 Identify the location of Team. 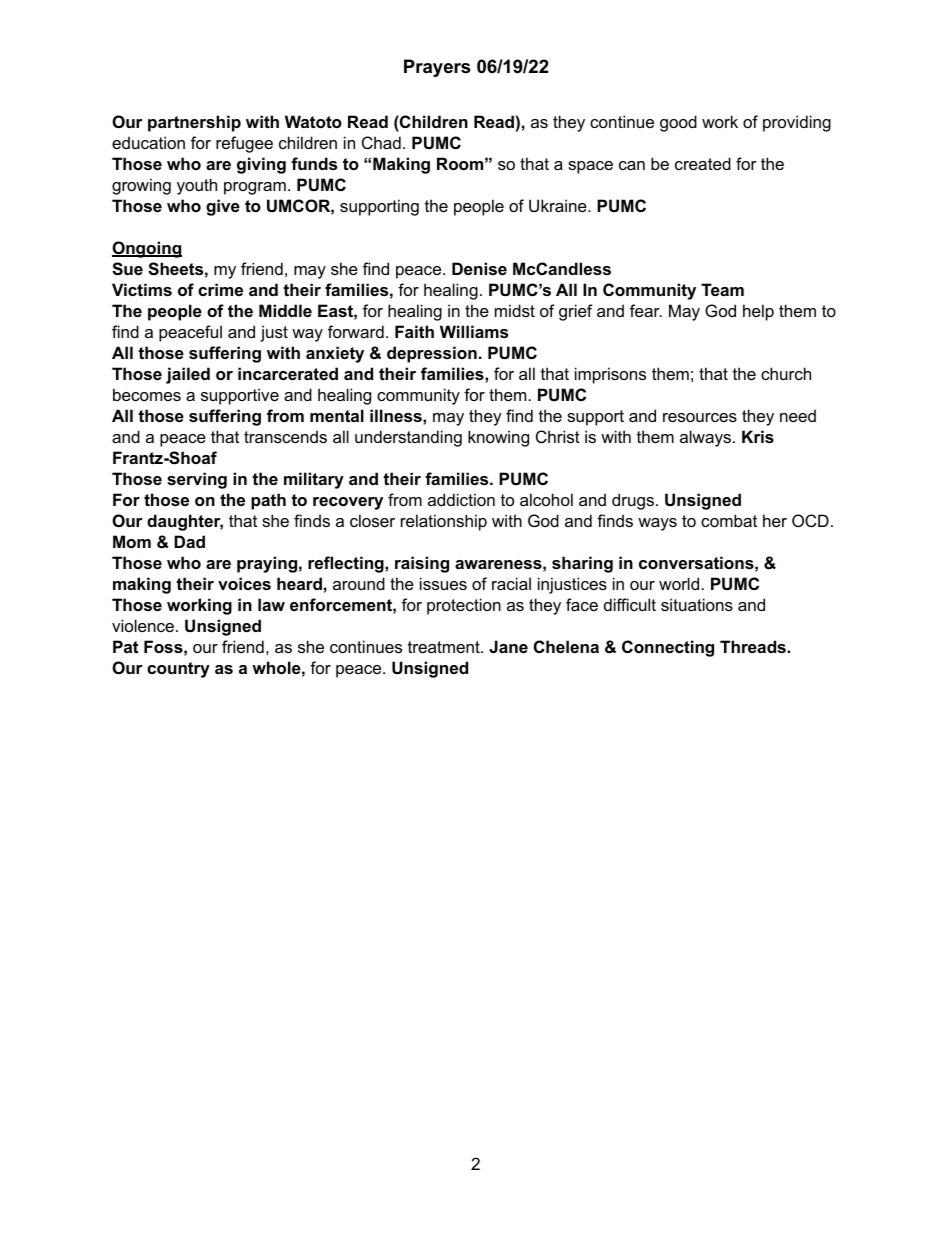
(722, 289).
